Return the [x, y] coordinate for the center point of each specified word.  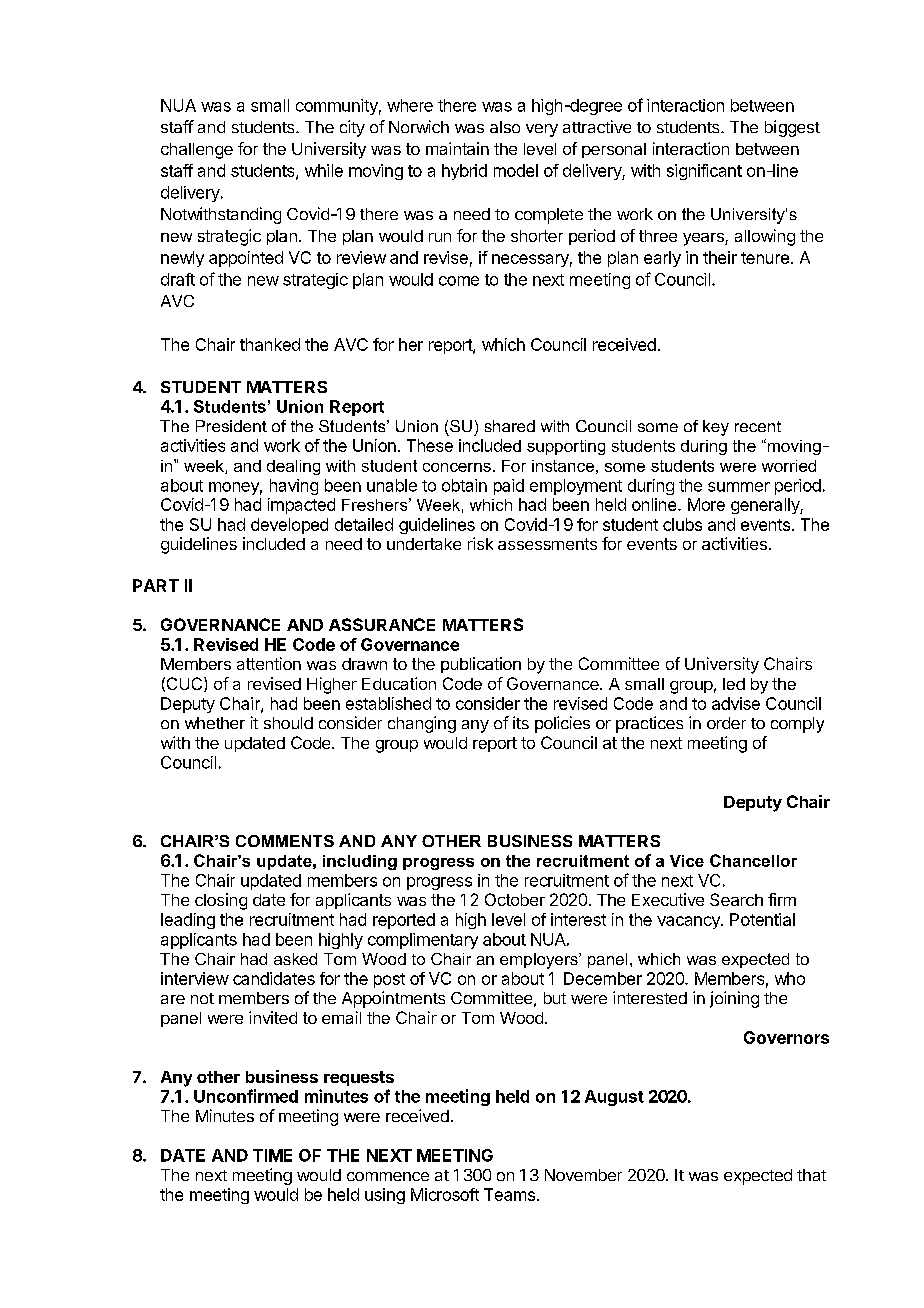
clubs [682, 524]
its [521, 722]
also [505, 127]
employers [540, 961]
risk [480, 543]
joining [734, 999]
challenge [197, 151]
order [726, 723]
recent [758, 426]
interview [195, 978]
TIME [272, 1155]
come [459, 281]
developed [289, 526]
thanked [270, 344]
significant [704, 172]
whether [215, 723]
